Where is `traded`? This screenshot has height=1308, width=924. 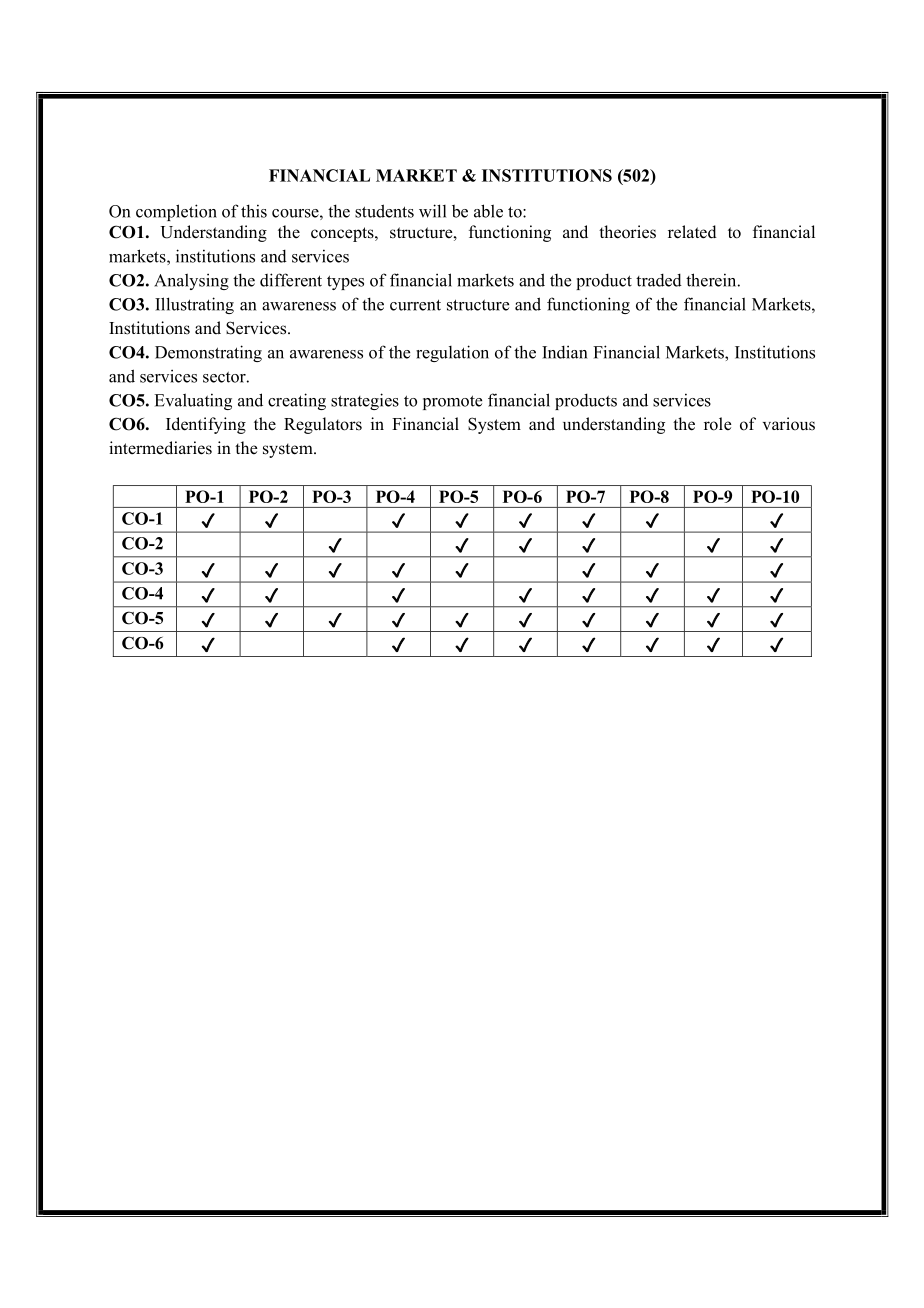
traded is located at coordinates (659, 280).
